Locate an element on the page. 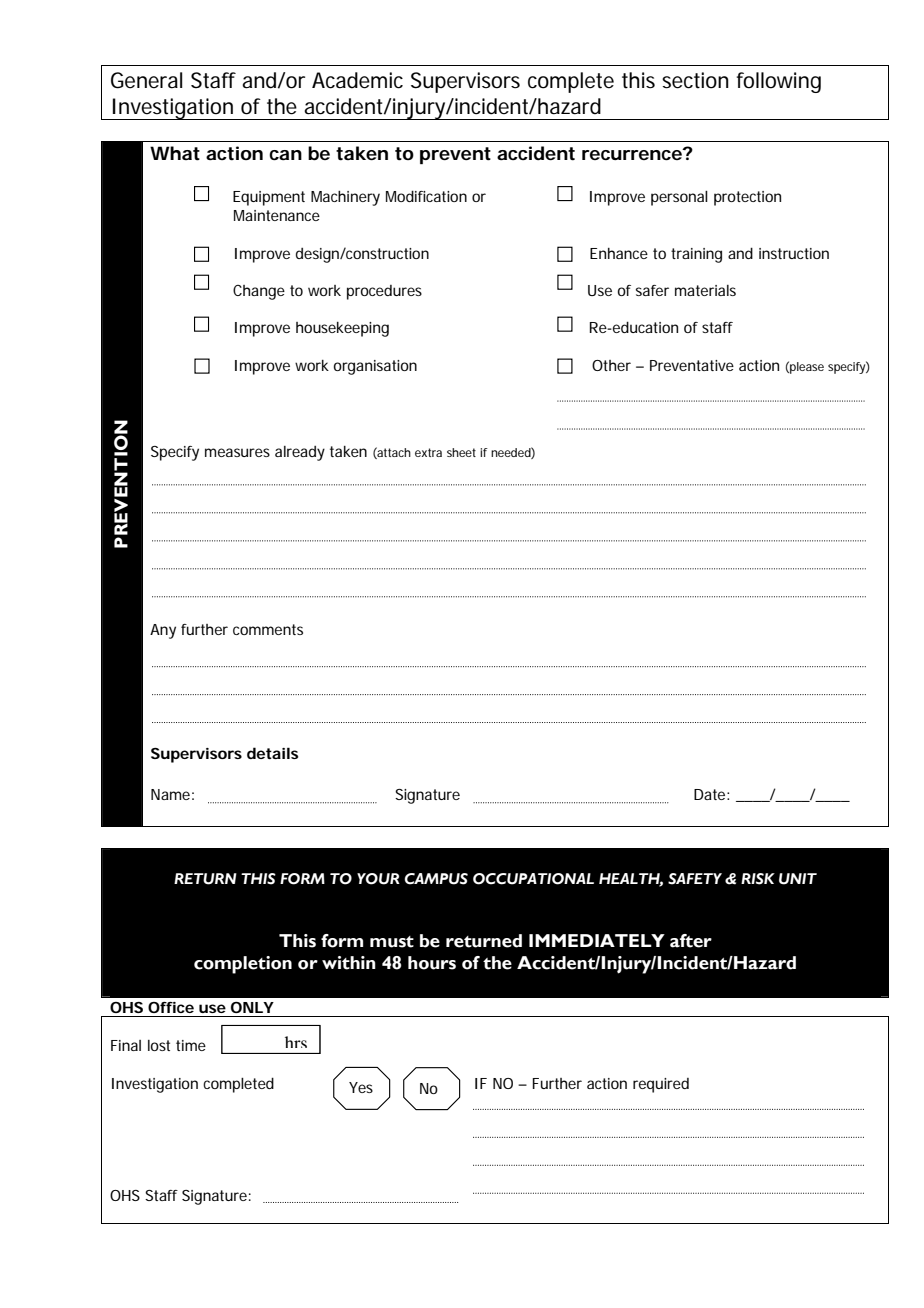  required is located at coordinates (661, 1085).
